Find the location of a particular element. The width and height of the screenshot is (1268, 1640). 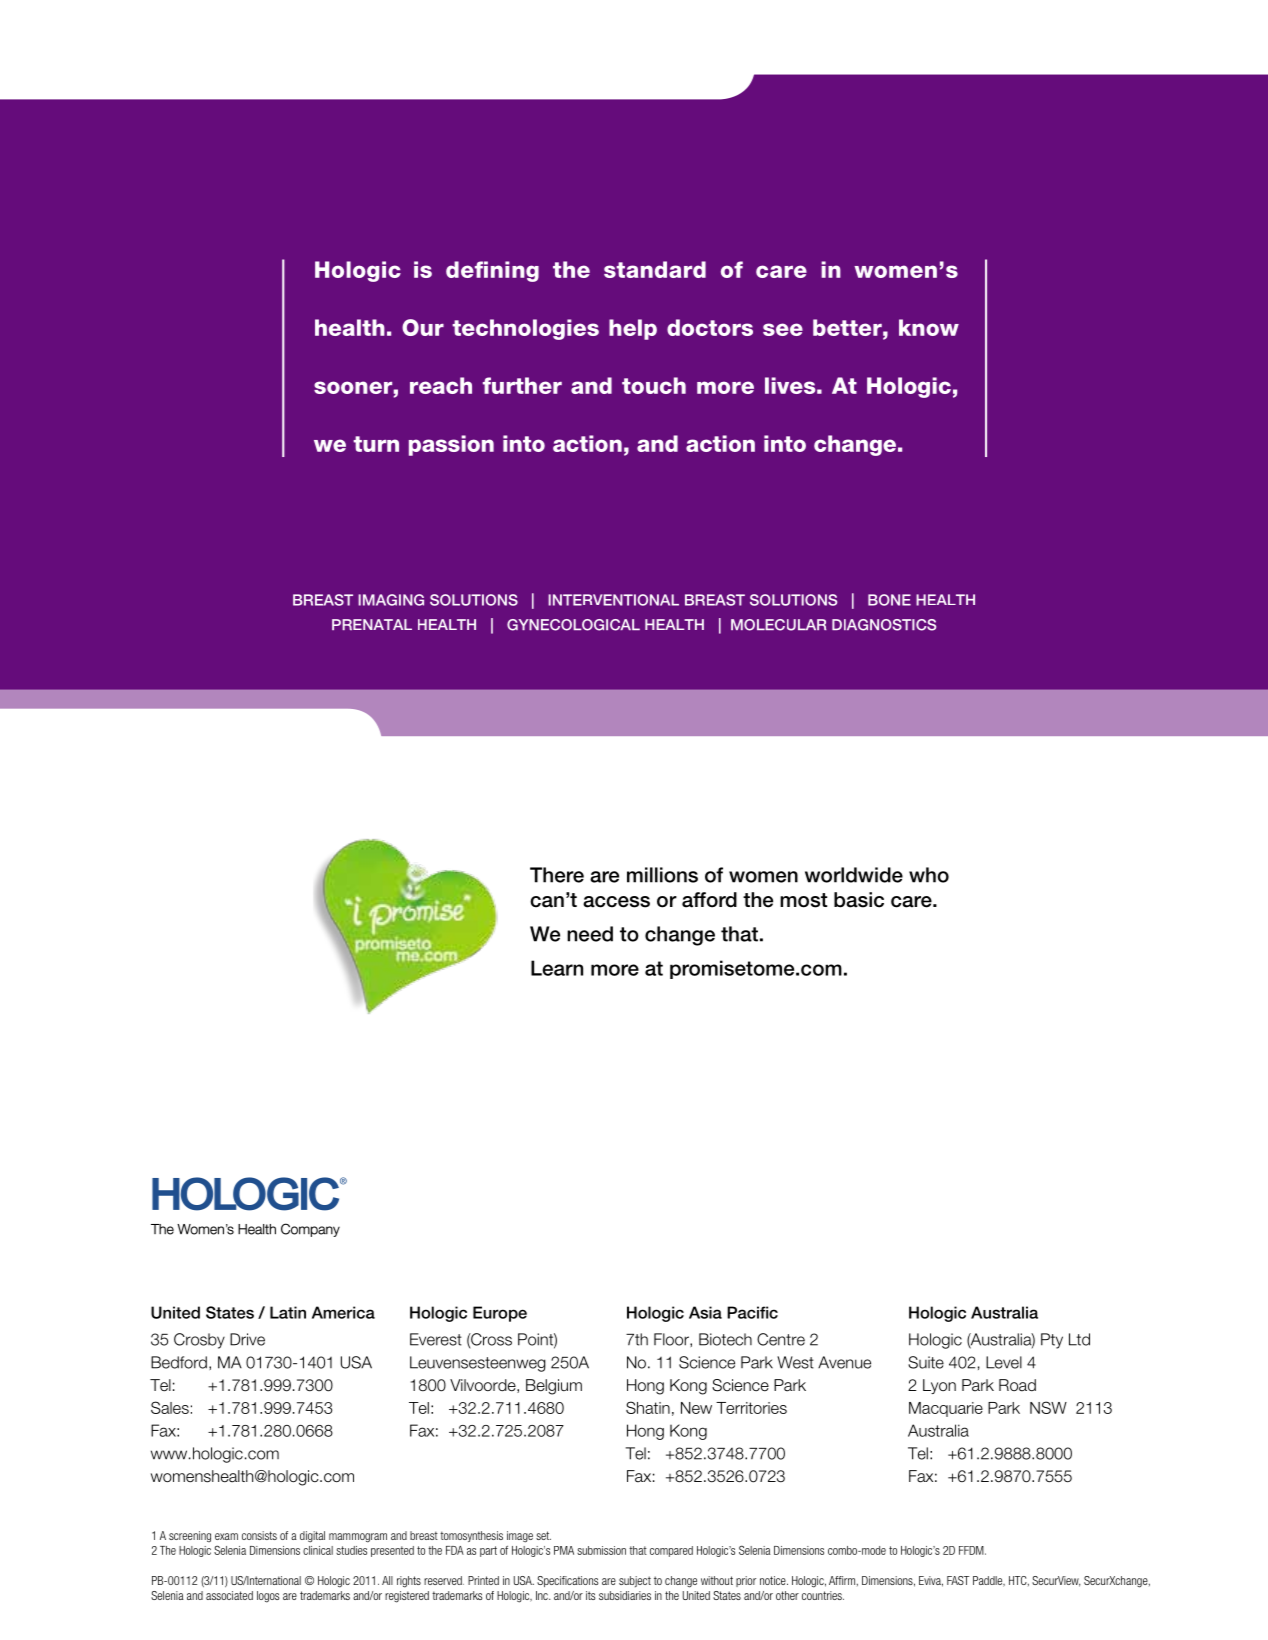

need is located at coordinates (590, 934).
